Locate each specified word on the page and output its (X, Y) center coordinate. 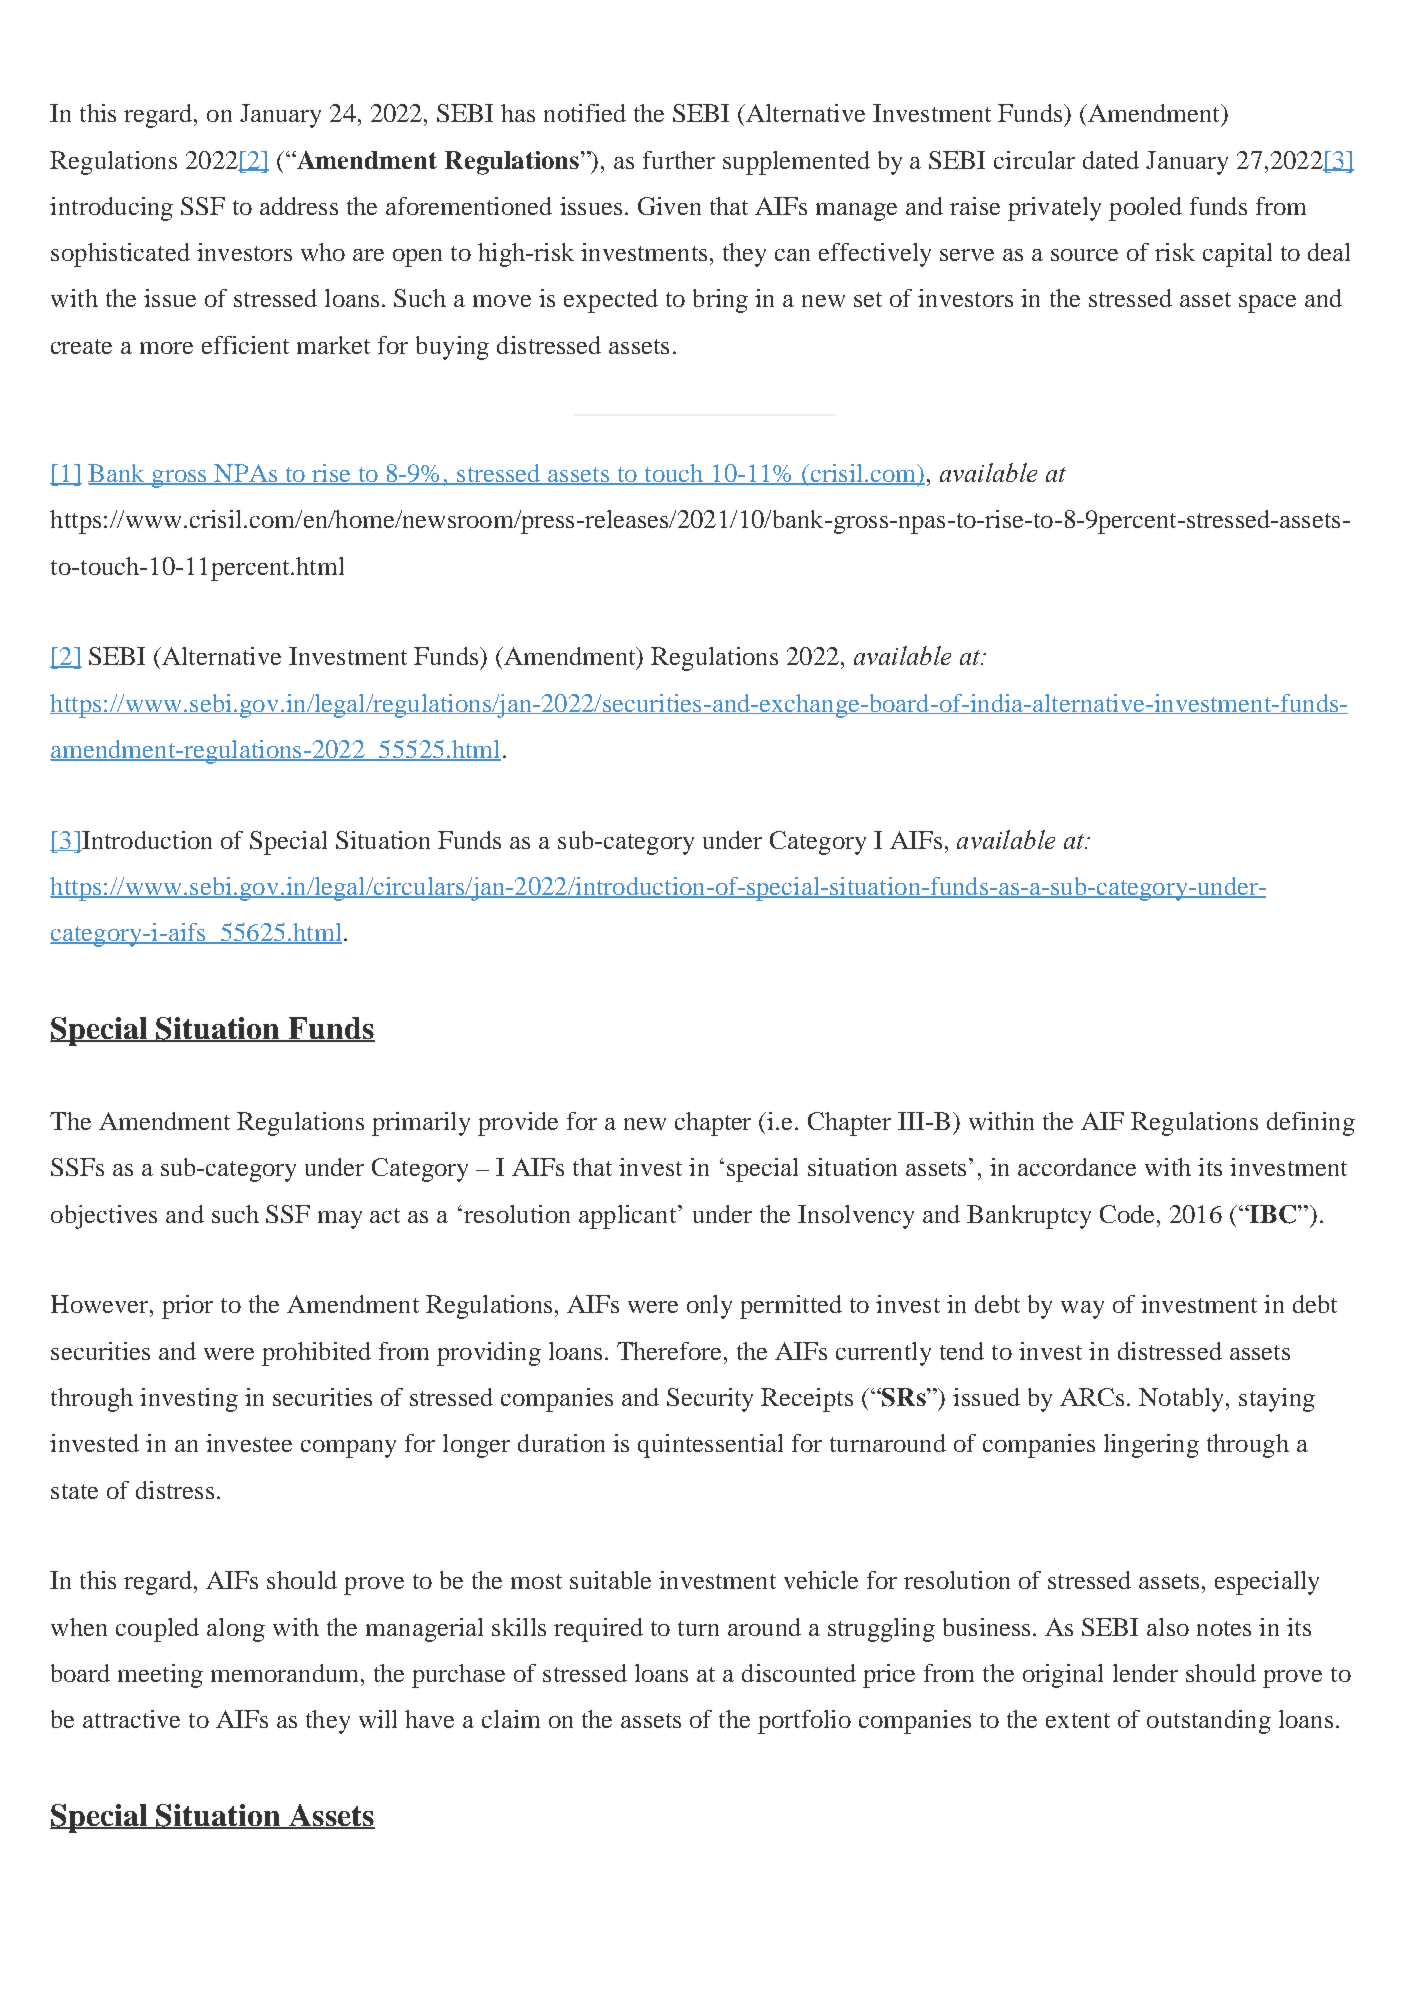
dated (1111, 160)
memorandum (286, 1673)
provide (518, 1124)
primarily (421, 1124)
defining (1311, 1124)
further (679, 160)
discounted (799, 1673)
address (299, 206)
